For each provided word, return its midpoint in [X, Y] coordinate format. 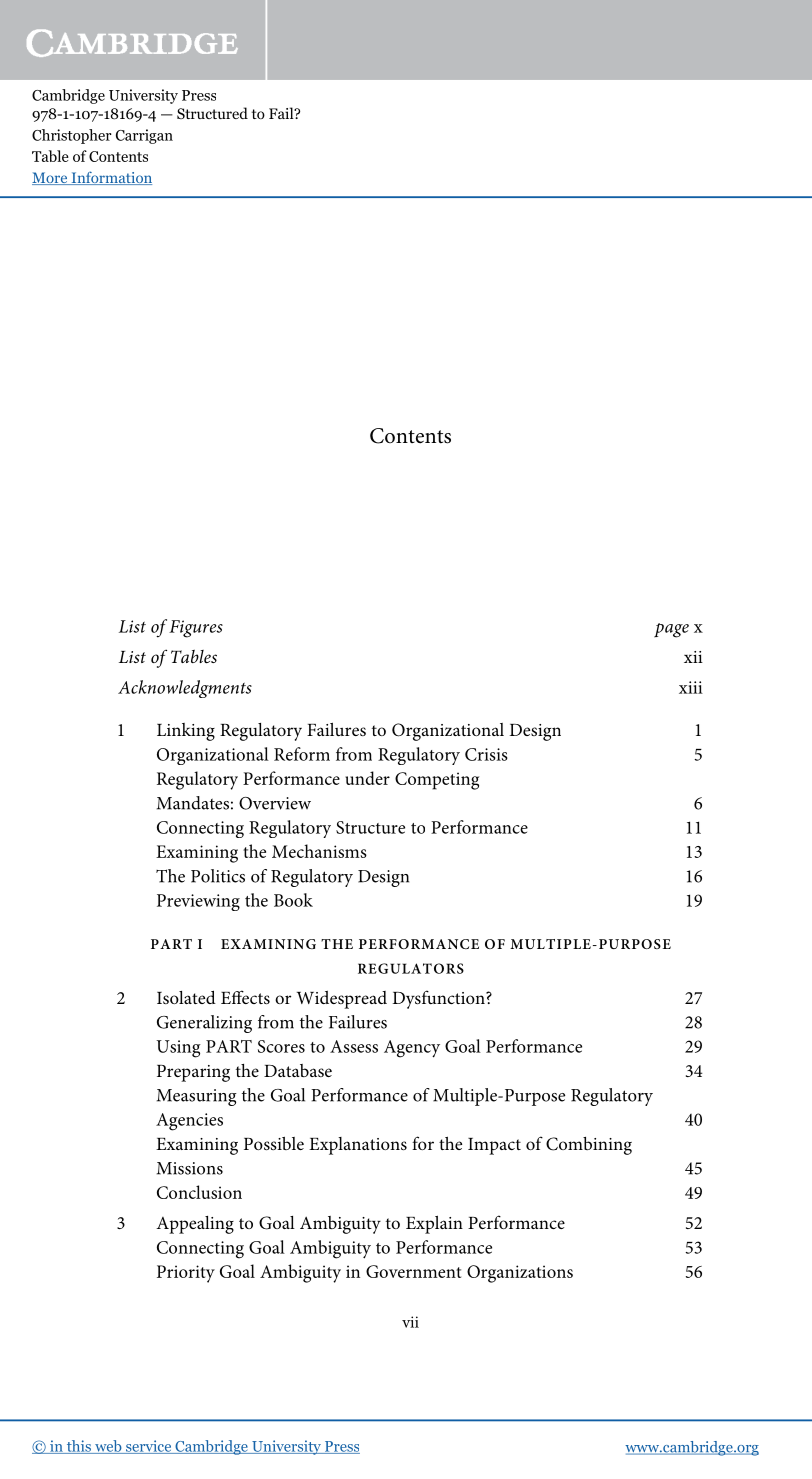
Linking [186, 732]
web [108, 1447]
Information [110, 178]
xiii [691, 687]
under [367, 778]
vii [410, 1322]
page [671, 630]
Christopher [72, 136]
